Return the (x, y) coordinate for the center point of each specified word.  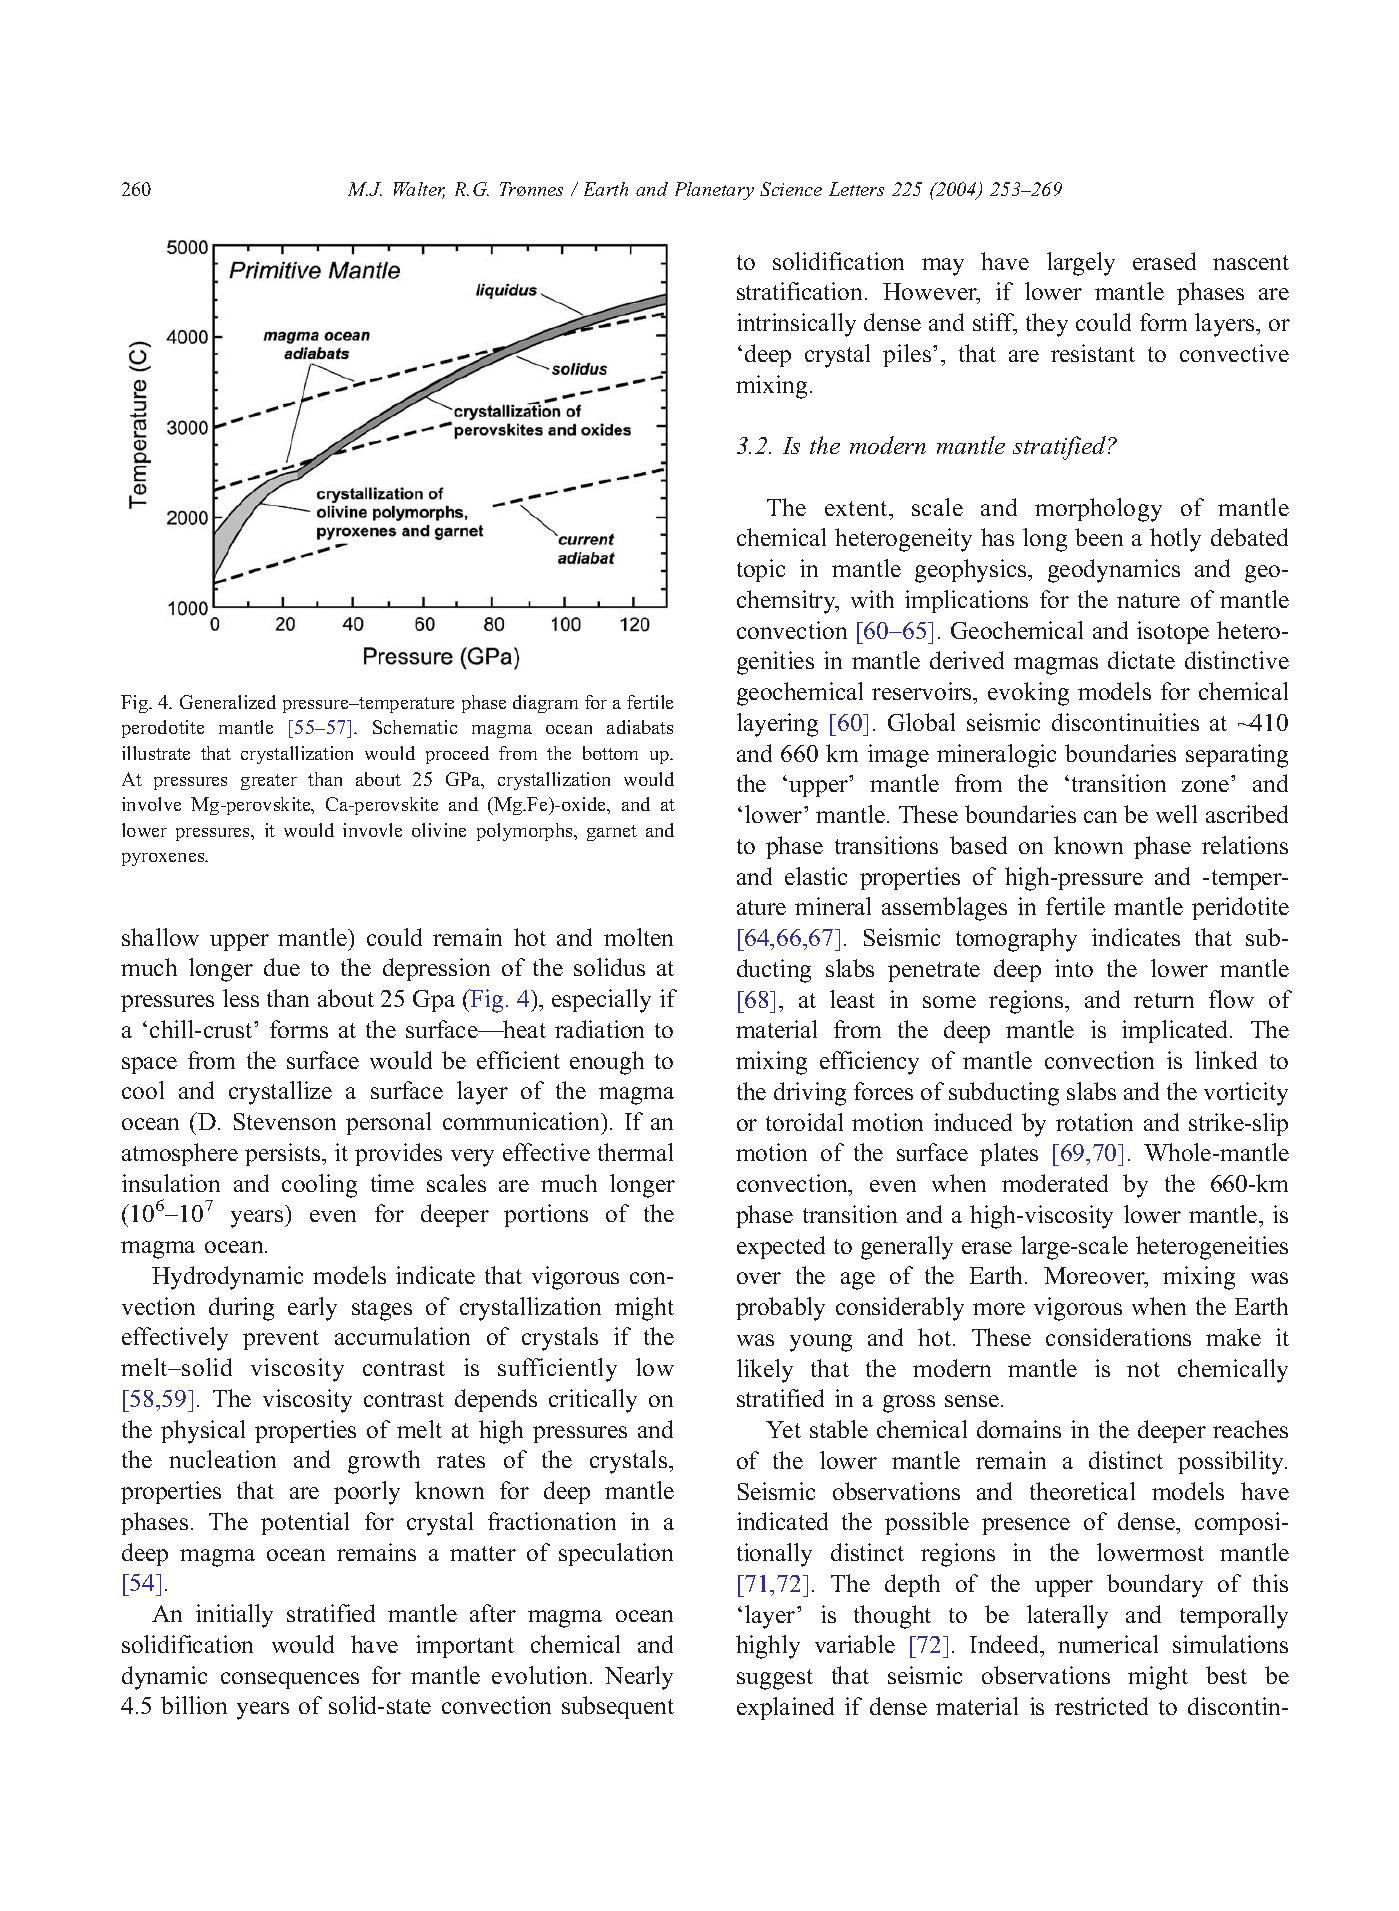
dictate (1141, 660)
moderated (1055, 1183)
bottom (610, 753)
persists (284, 1154)
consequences (290, 1680)
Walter (419, 190)
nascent (1251, 262)
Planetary (714, 191)
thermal (635, 1152)
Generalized (228, 702)
